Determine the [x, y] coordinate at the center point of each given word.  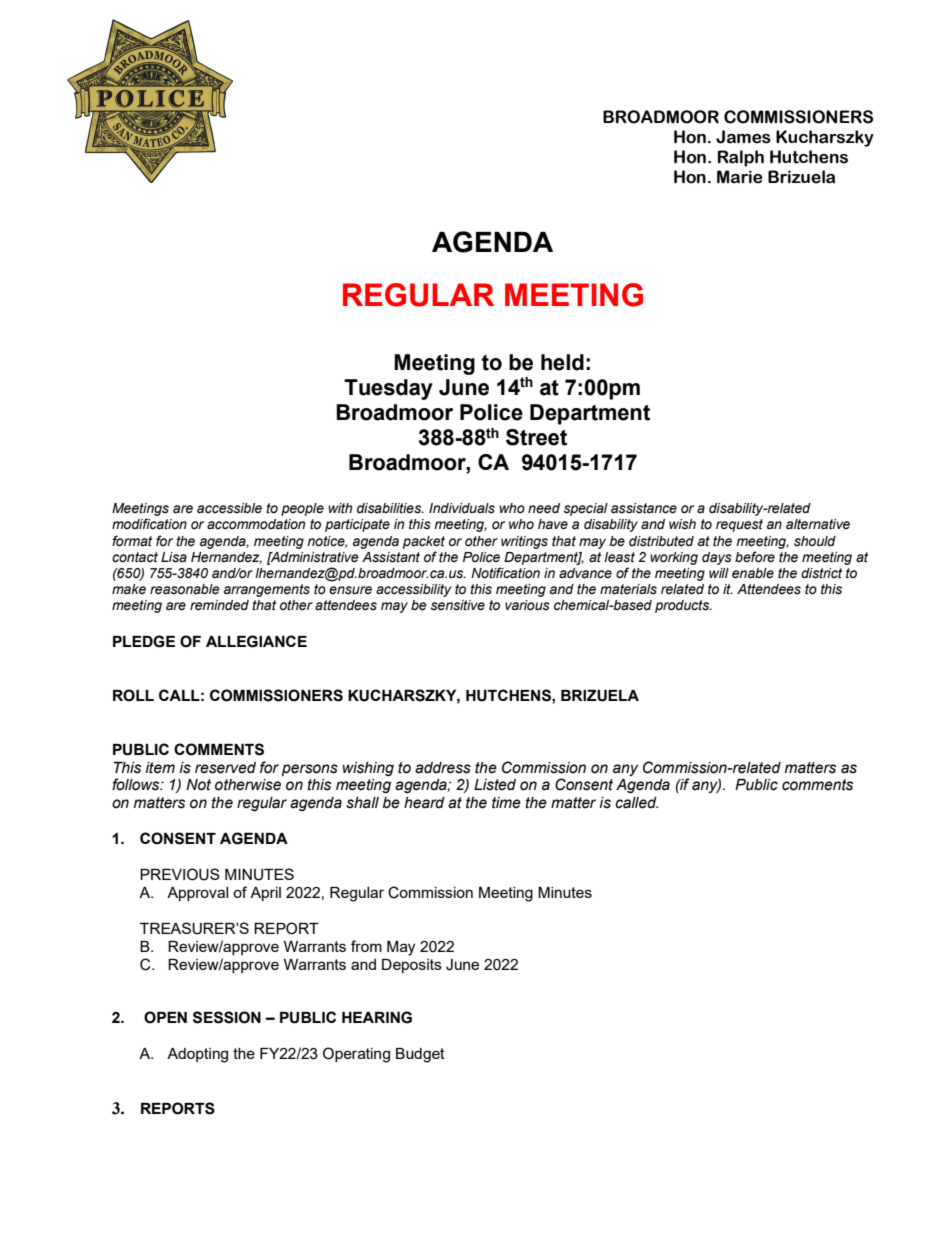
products [683, 606]
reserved [225, 768]
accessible [229, 508]
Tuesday [388, 389]
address [443, 768]
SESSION [227, 1017]
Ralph [741, 158]
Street [536, 437]
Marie [740, 177]
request [739, 525]
